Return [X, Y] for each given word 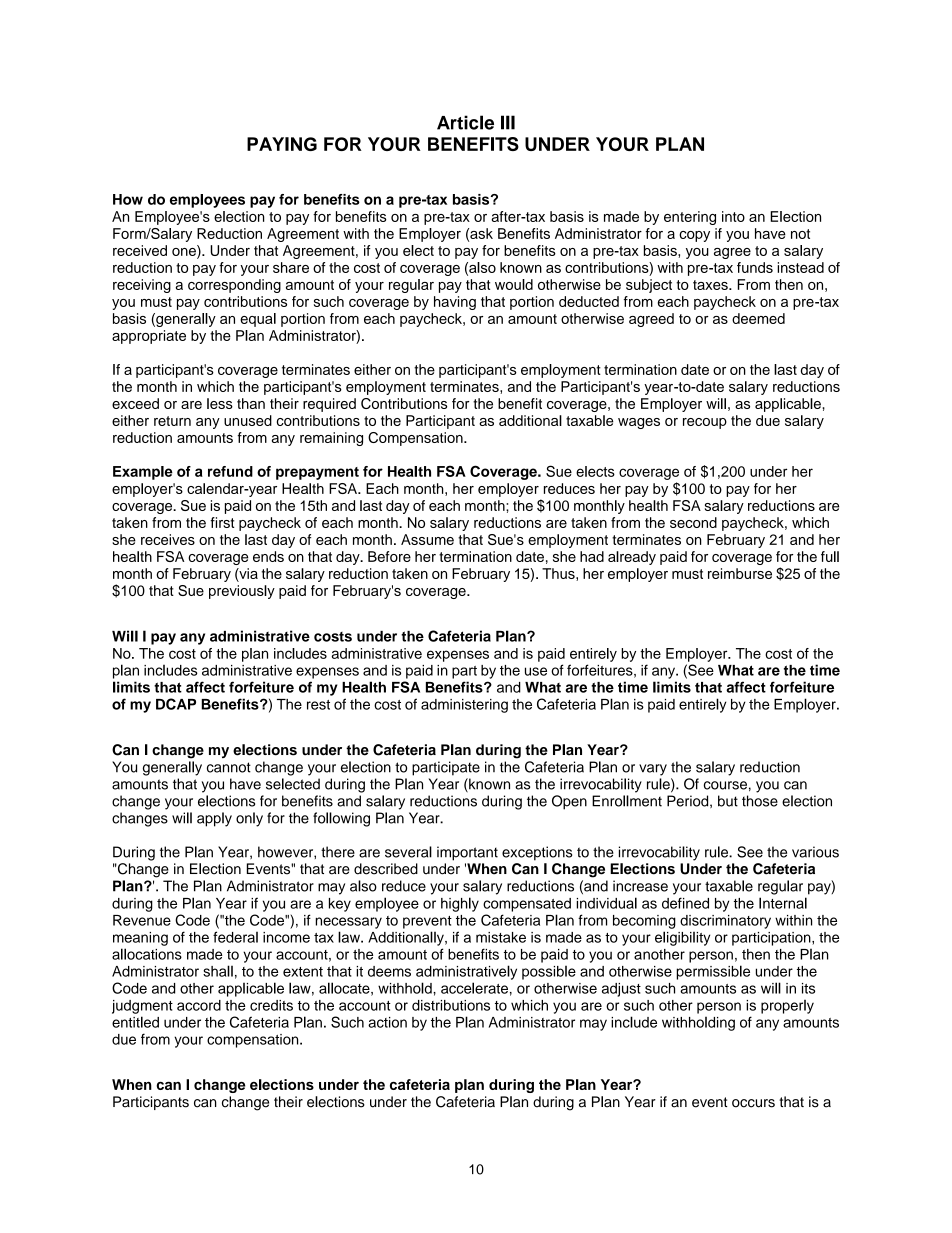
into [733, 216]
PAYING [282, 144]
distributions [451, 1005]
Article [465, 122]
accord [199, 1005]
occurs [753, 1103]
